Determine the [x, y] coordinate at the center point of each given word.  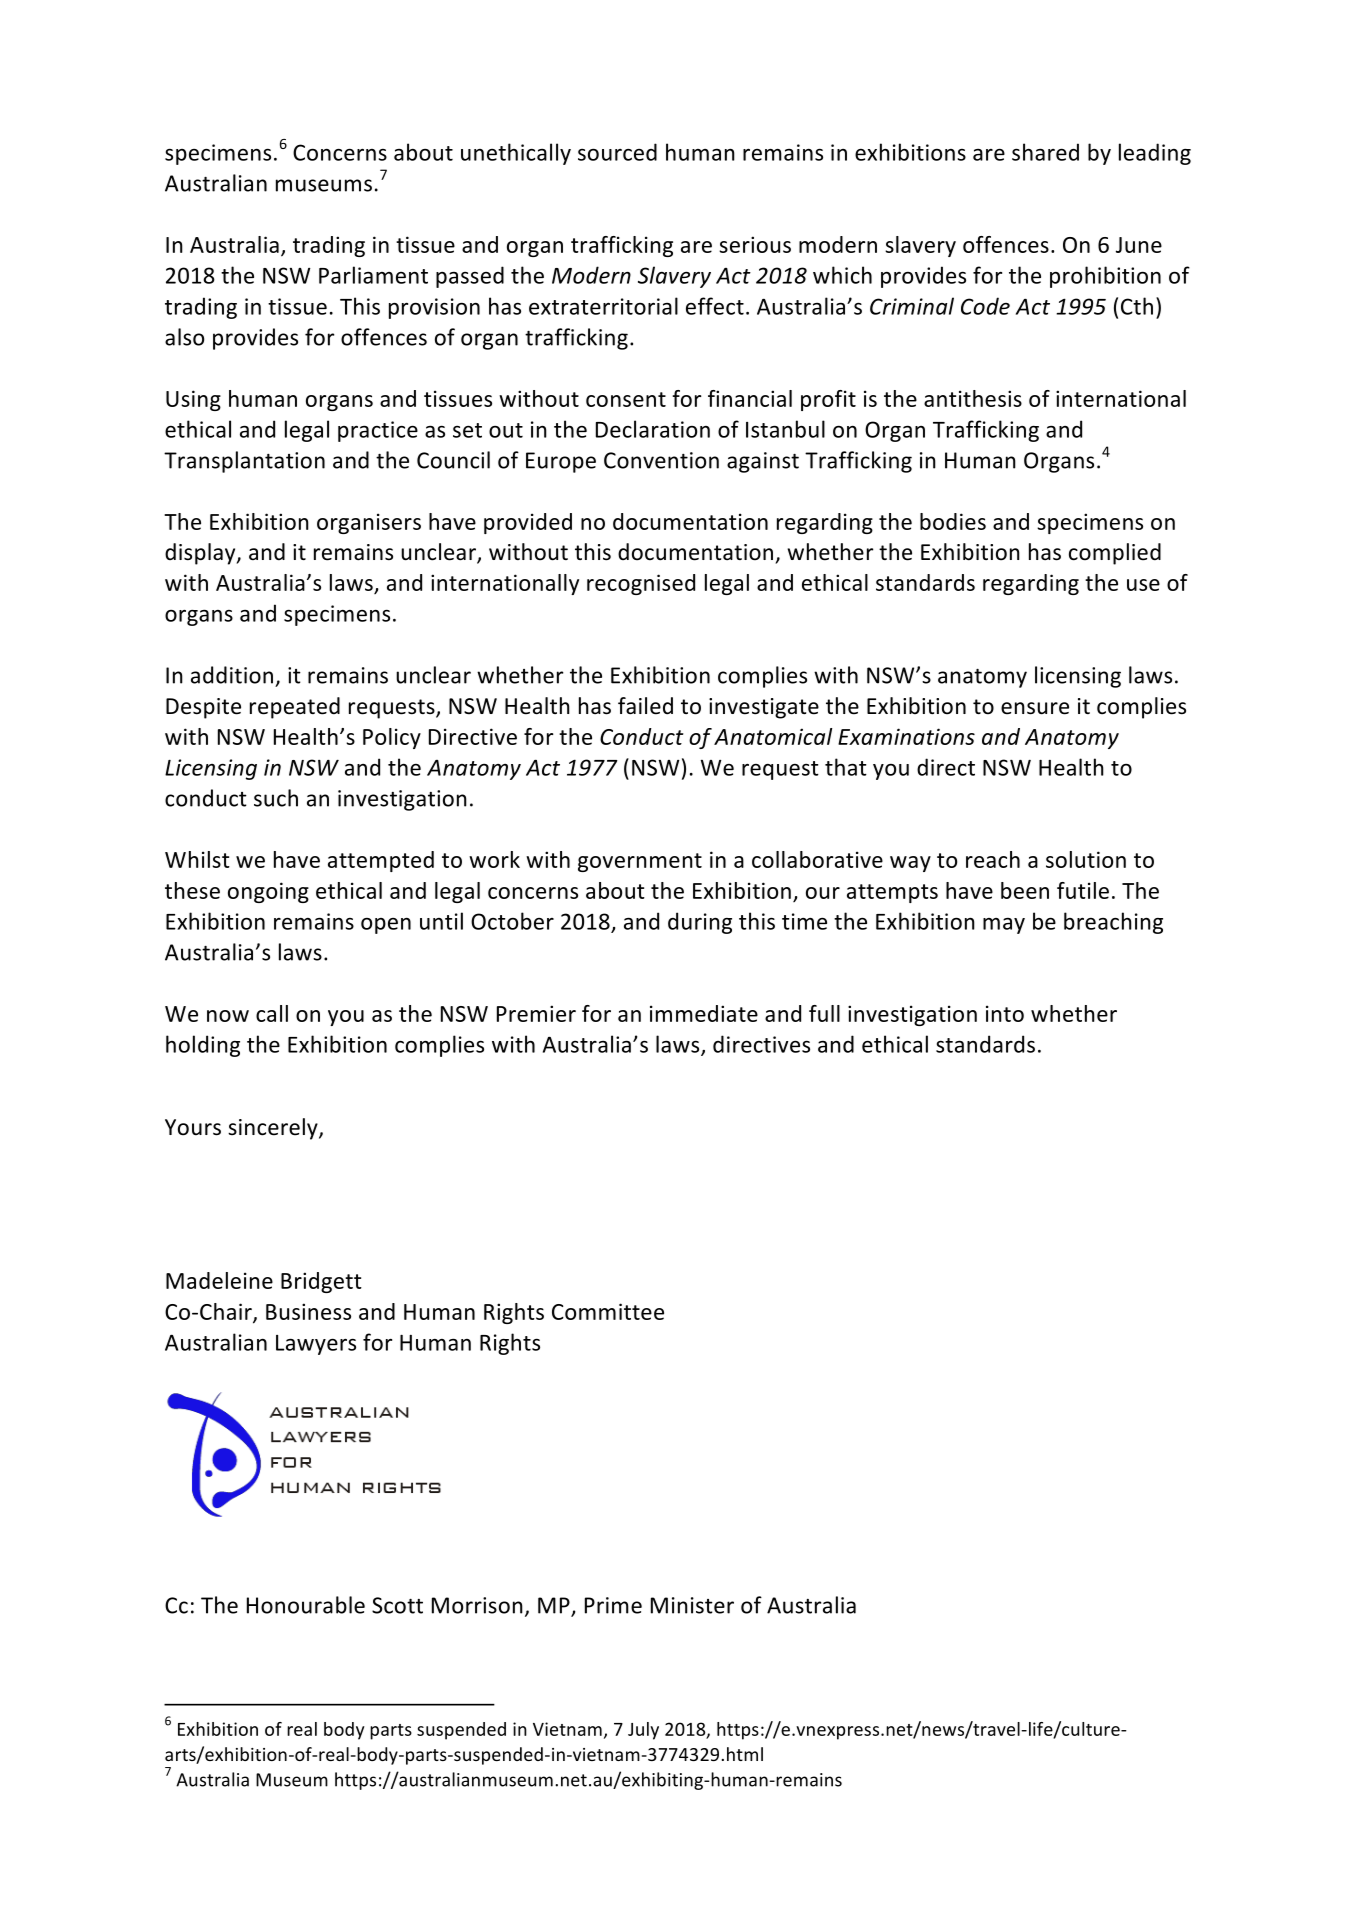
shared [1045, 152]
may [1004, 926]
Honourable [306, 1605]
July [643, 1731]
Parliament [373, 275]
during [700, 923]
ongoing [268, 892]
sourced [617, 152]
